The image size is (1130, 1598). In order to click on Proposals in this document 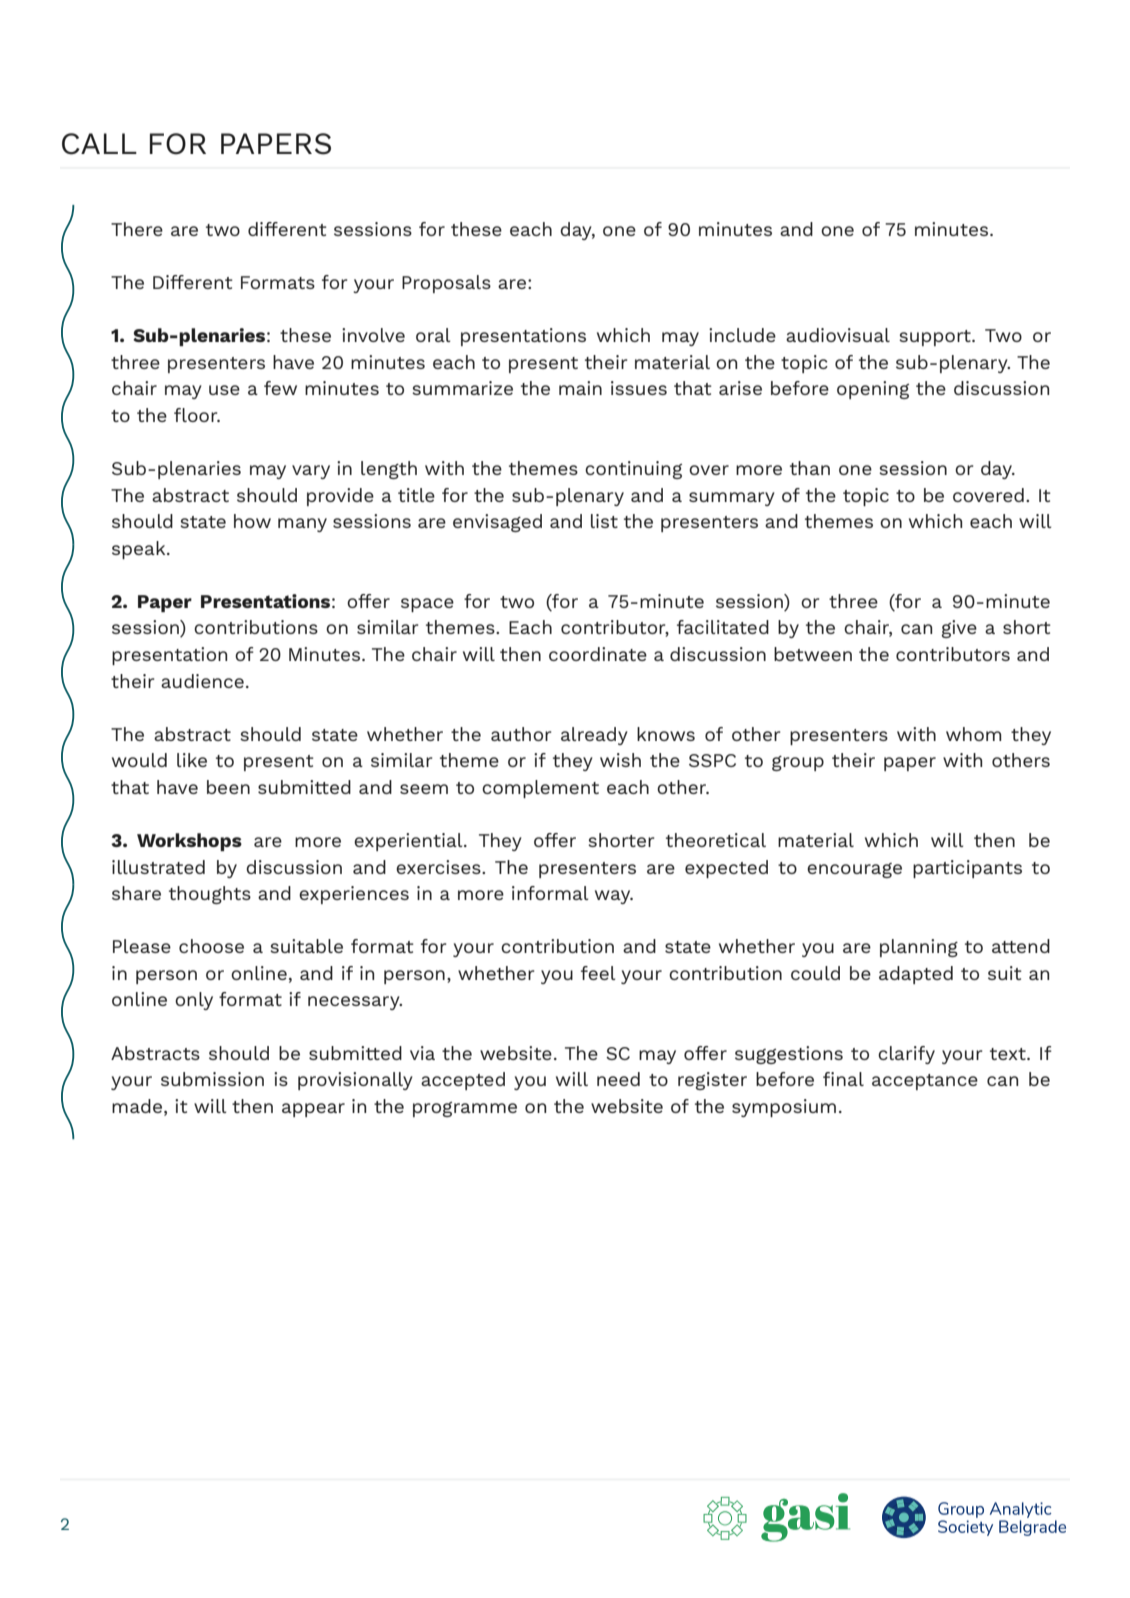, I will do `click(446, 284)`.
